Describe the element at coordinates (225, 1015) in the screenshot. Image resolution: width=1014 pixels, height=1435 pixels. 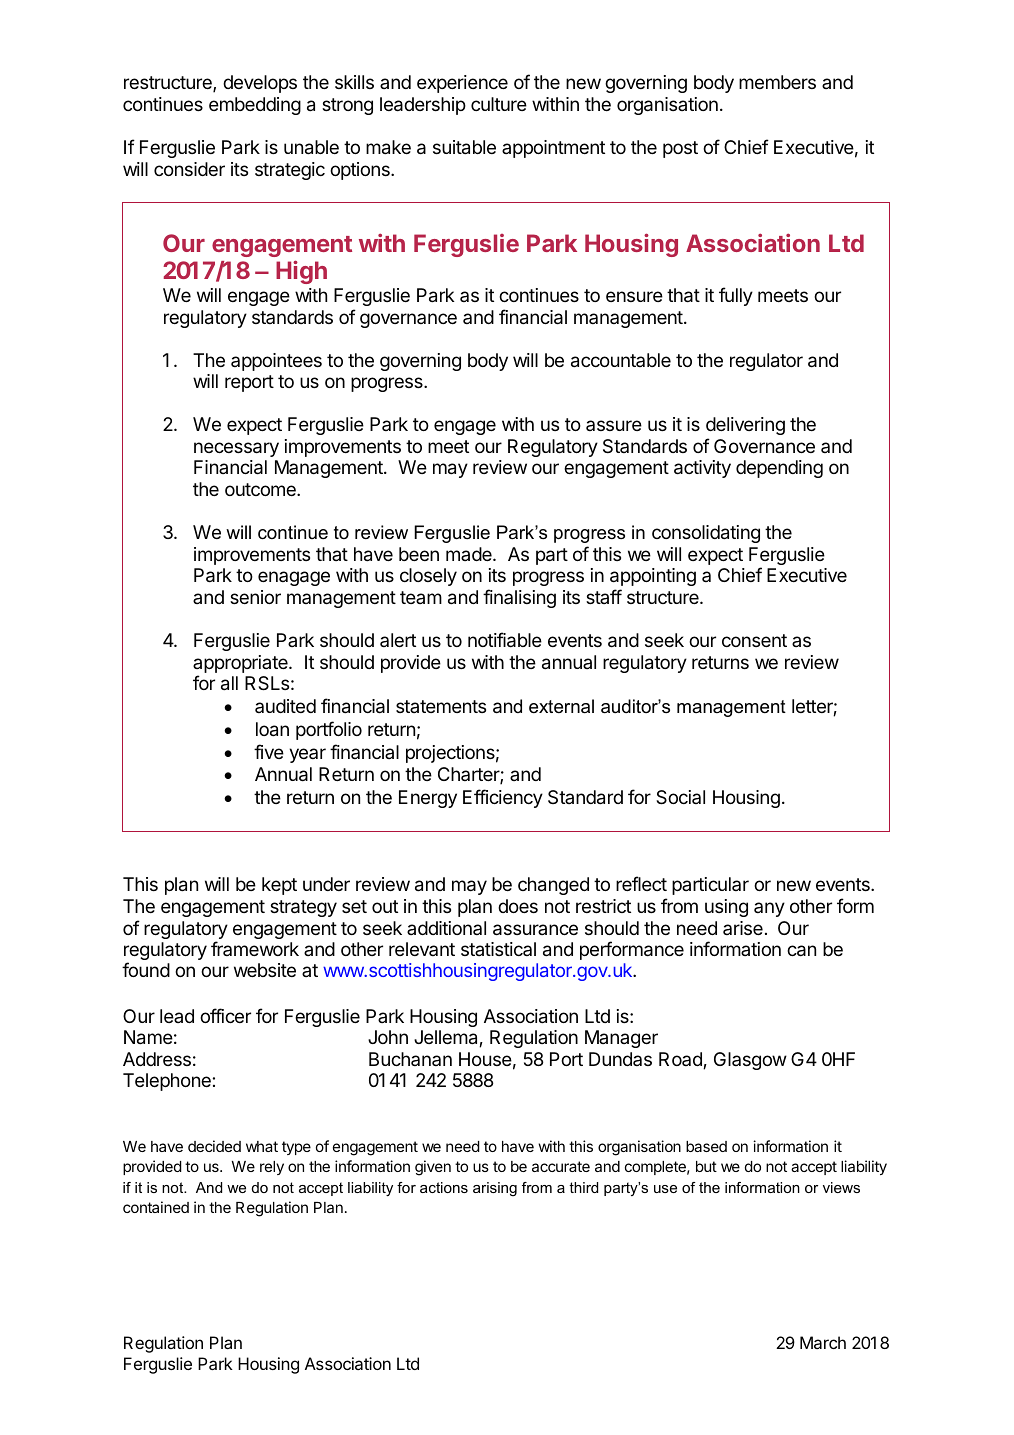
I see `officer` at that location.
